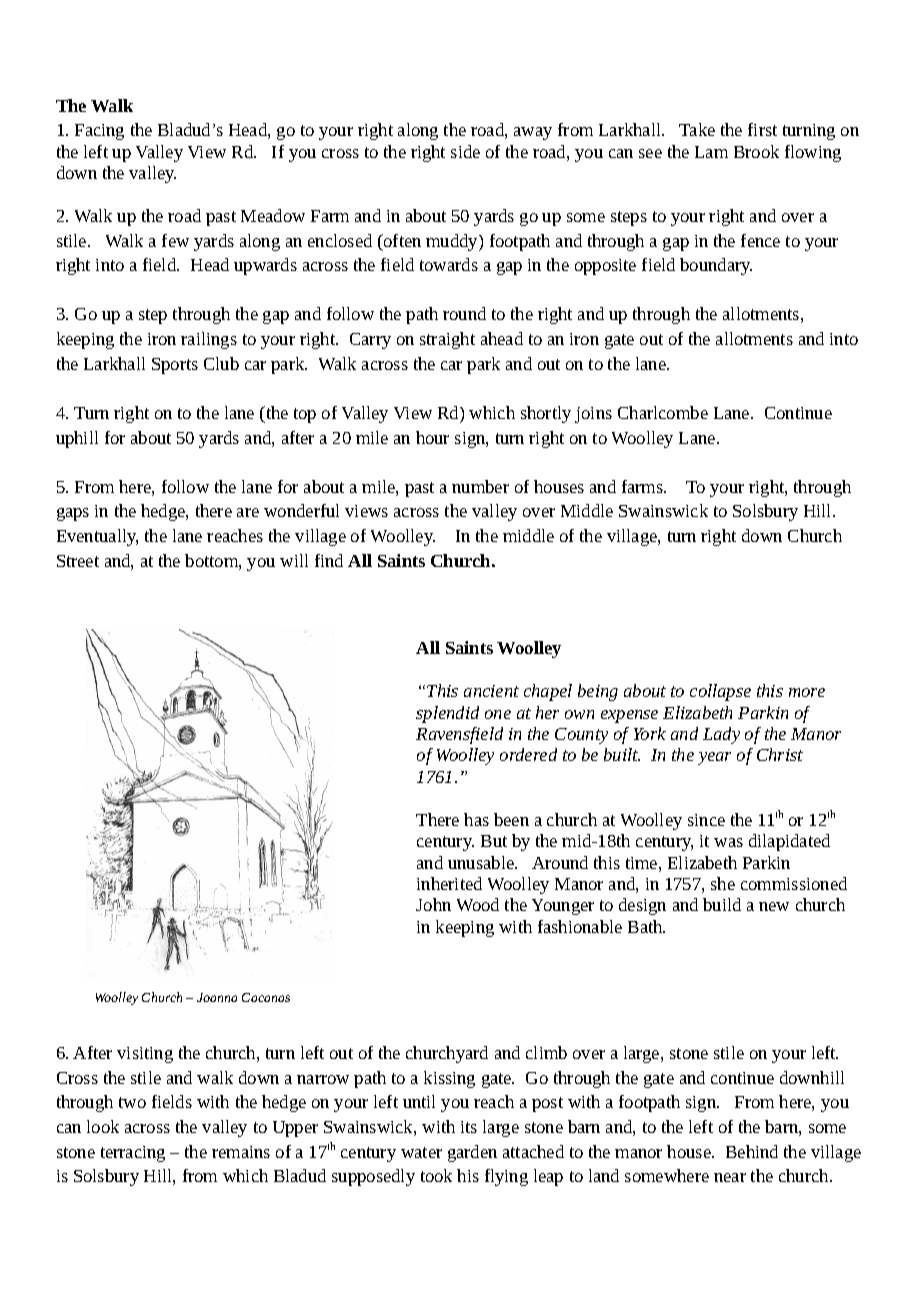 The height and width of the image is (1308, 924). I want to click on Facing, so click(99, 132).
